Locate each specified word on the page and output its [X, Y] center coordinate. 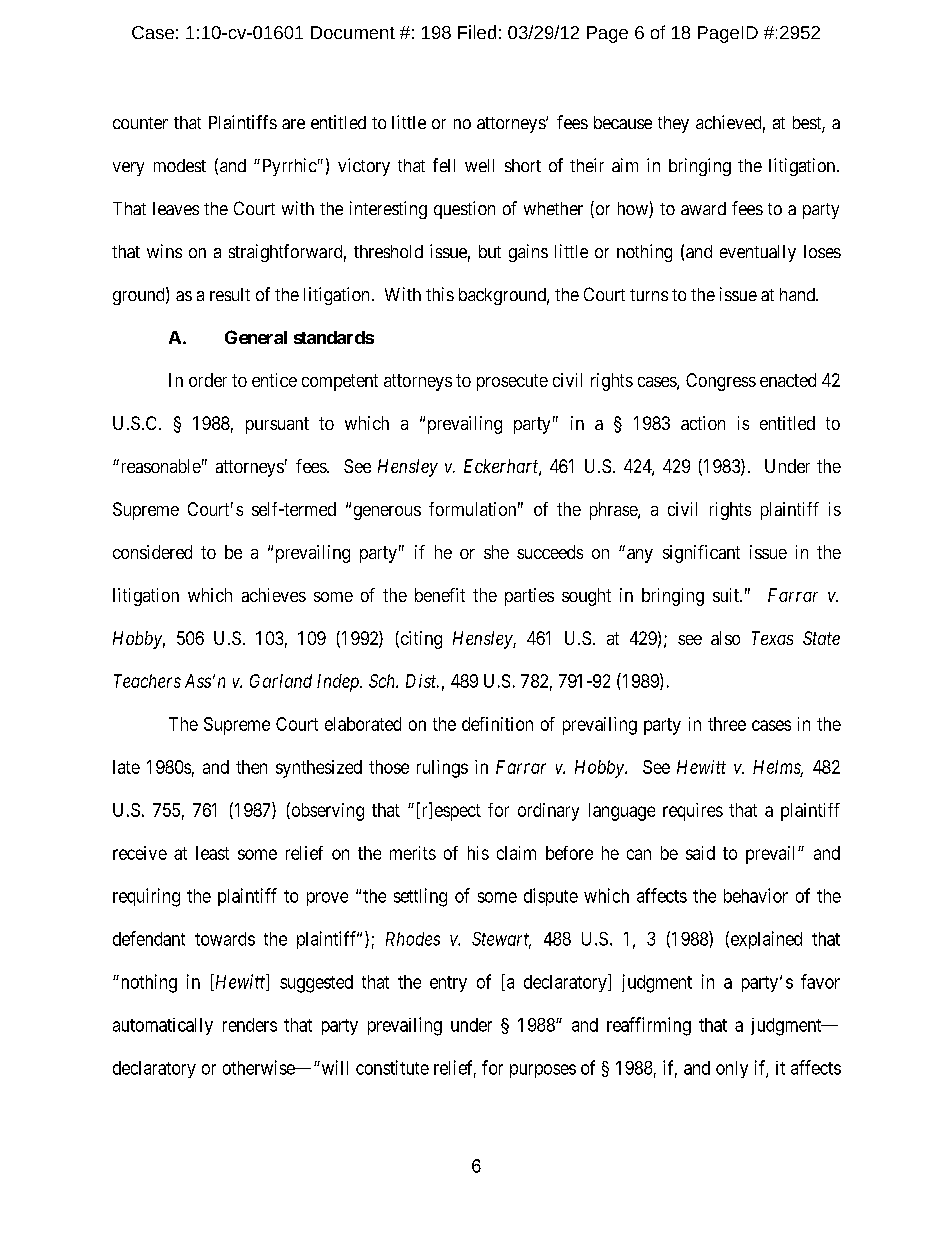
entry [448, 984]
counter [140, 123]
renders [250, 1025]
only [732, 1069]
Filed [477, 32]
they [673, 124]
